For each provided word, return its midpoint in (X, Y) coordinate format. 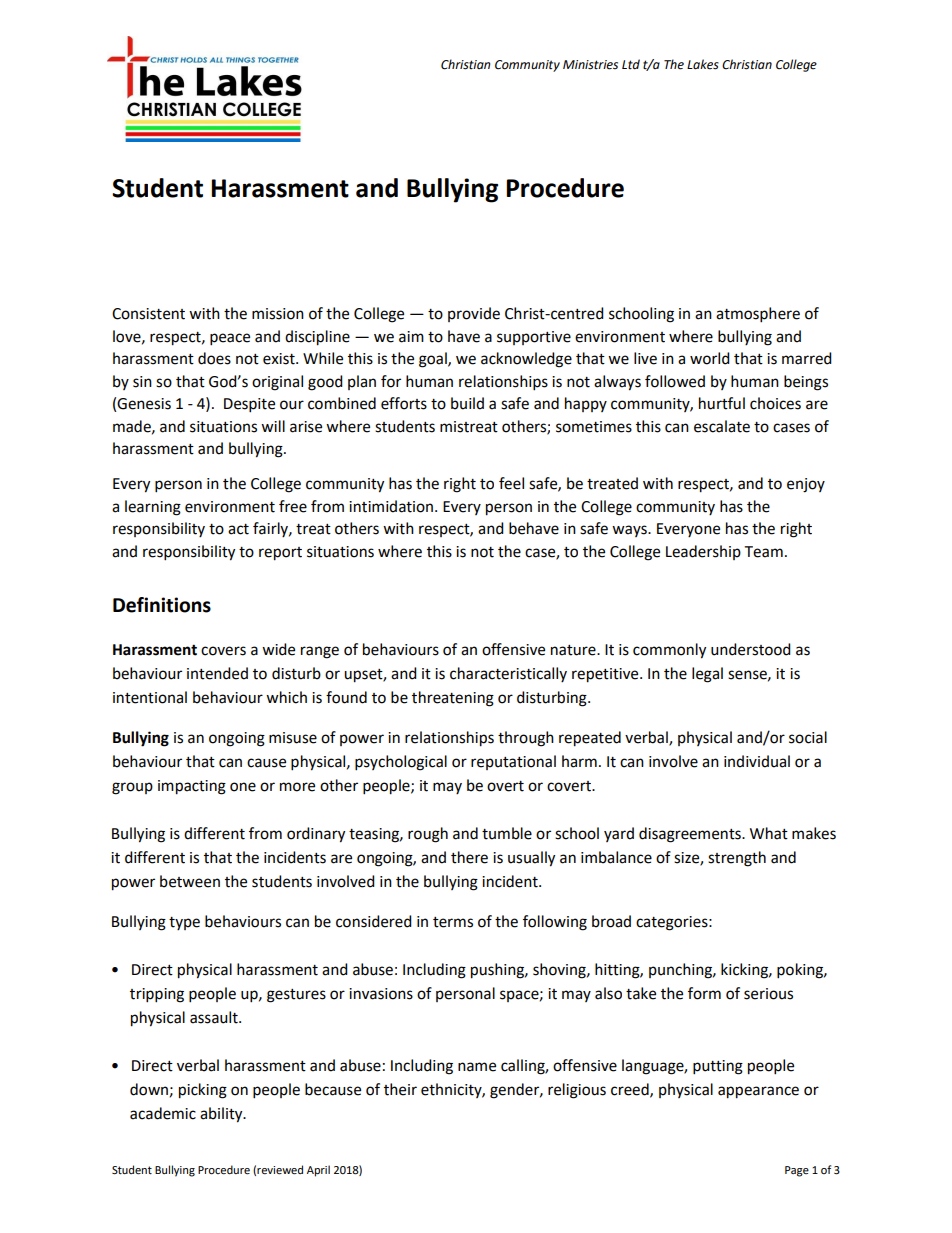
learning (153, 508)
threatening (453, 699)
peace (230, 339)
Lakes (703, 64)
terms (453, 922)
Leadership (703, 552)
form (704, 993)
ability (222, 1115)
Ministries (590, 65)
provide (474, 314)
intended (217, 673)
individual (757, 761)
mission (278, 314)
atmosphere (758, 315)
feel (511, 483)
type (184, 923)
